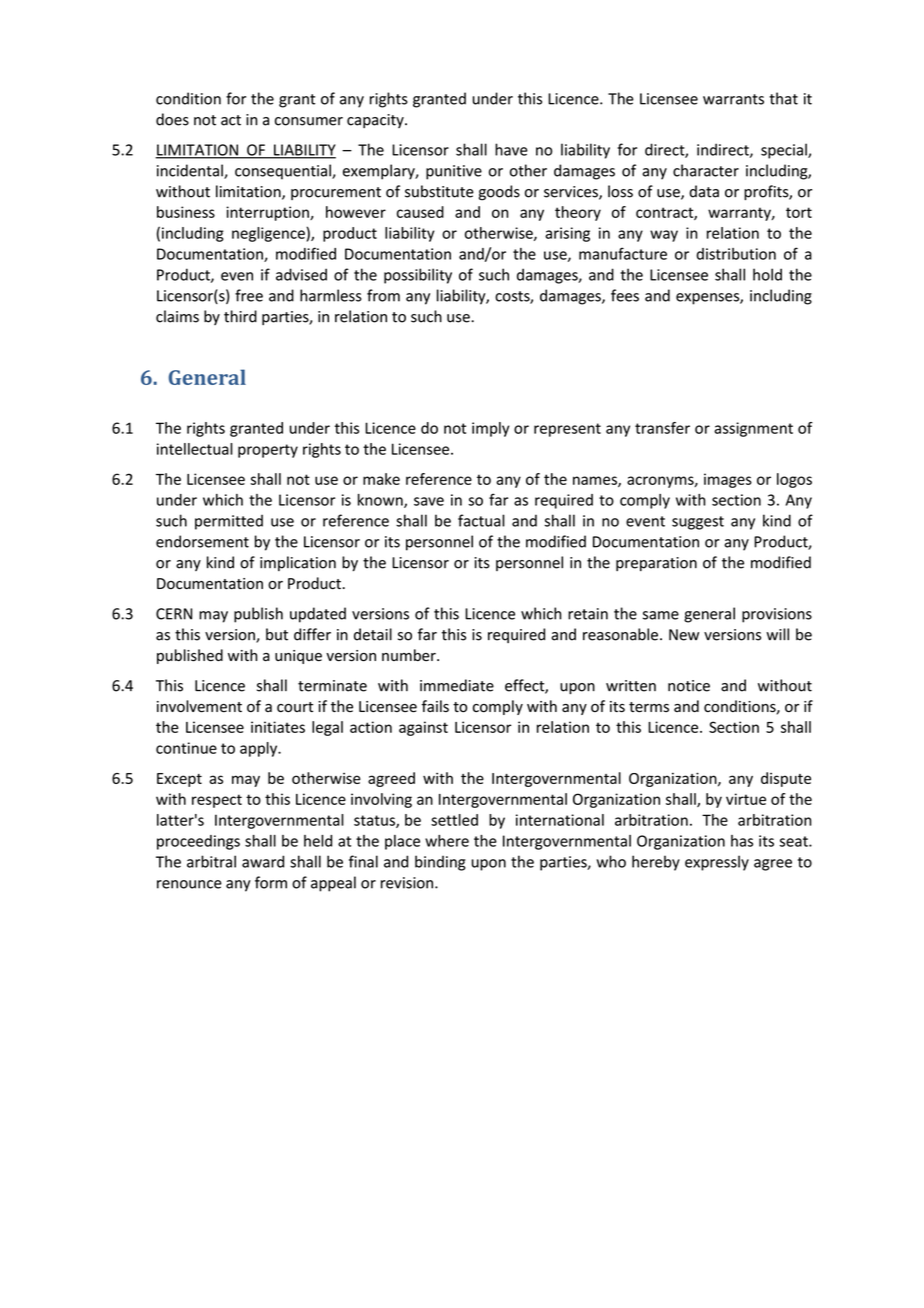  Describe the element at coordinates (418, 276) in the image. I see `possibility` at that location.
